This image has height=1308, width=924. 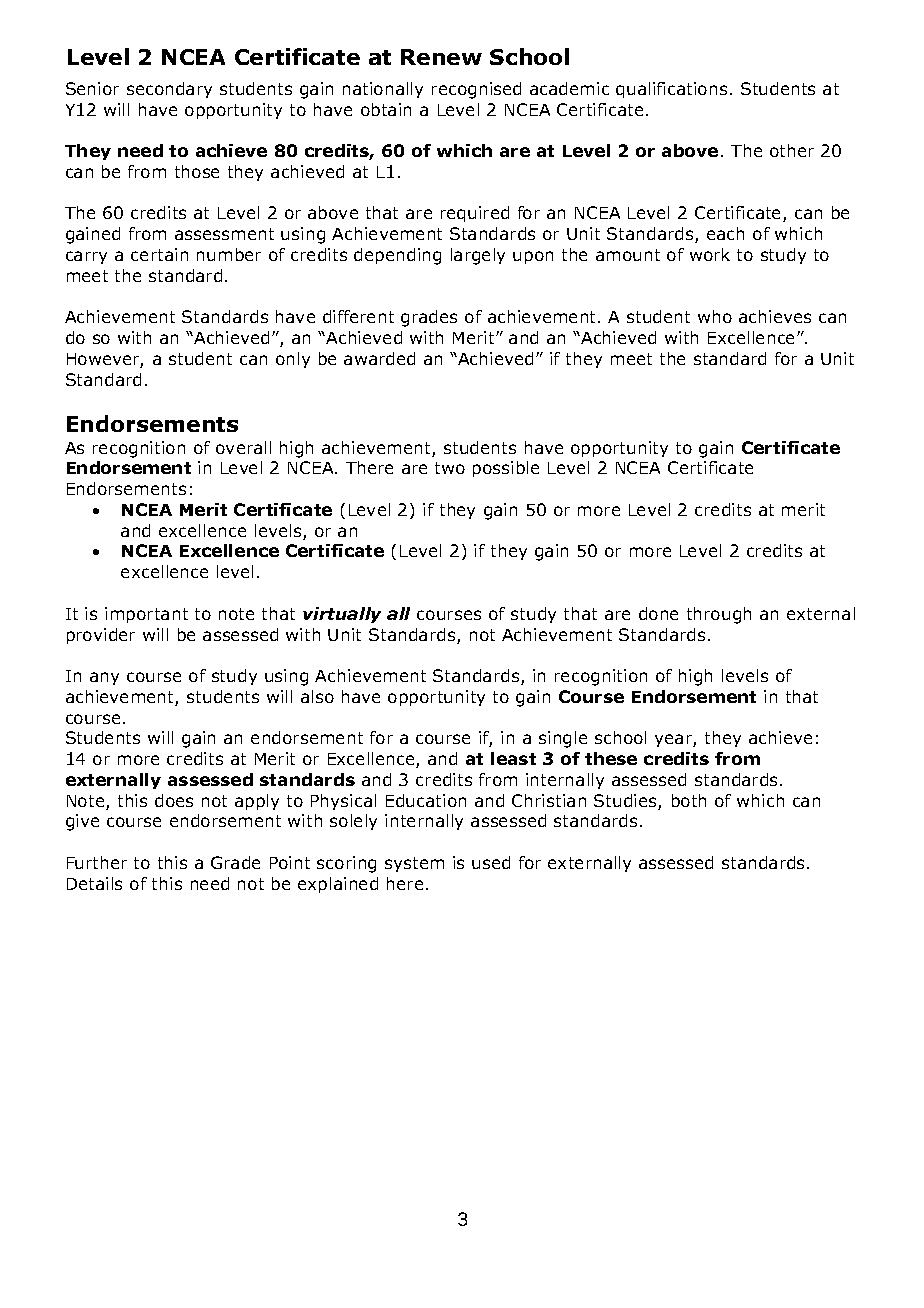 What do you see at coordinates (397, 256) in the image?
I see `depending` at bounding box center [397, 256].
